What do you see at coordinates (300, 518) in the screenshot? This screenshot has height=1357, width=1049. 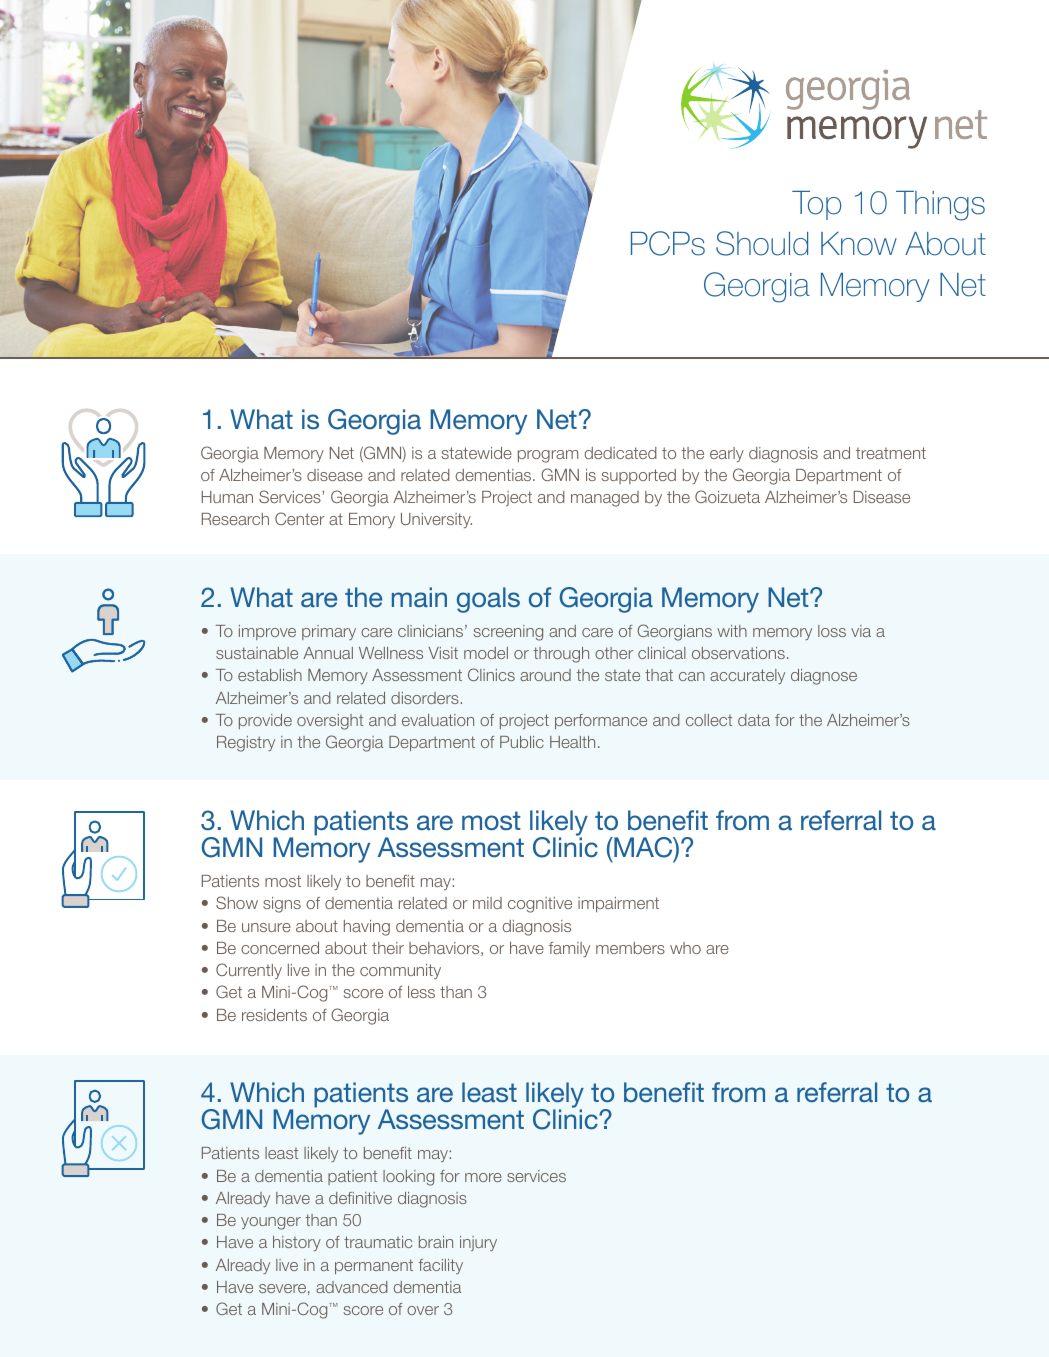 I see `Center` at bounding box center [300, 518].
